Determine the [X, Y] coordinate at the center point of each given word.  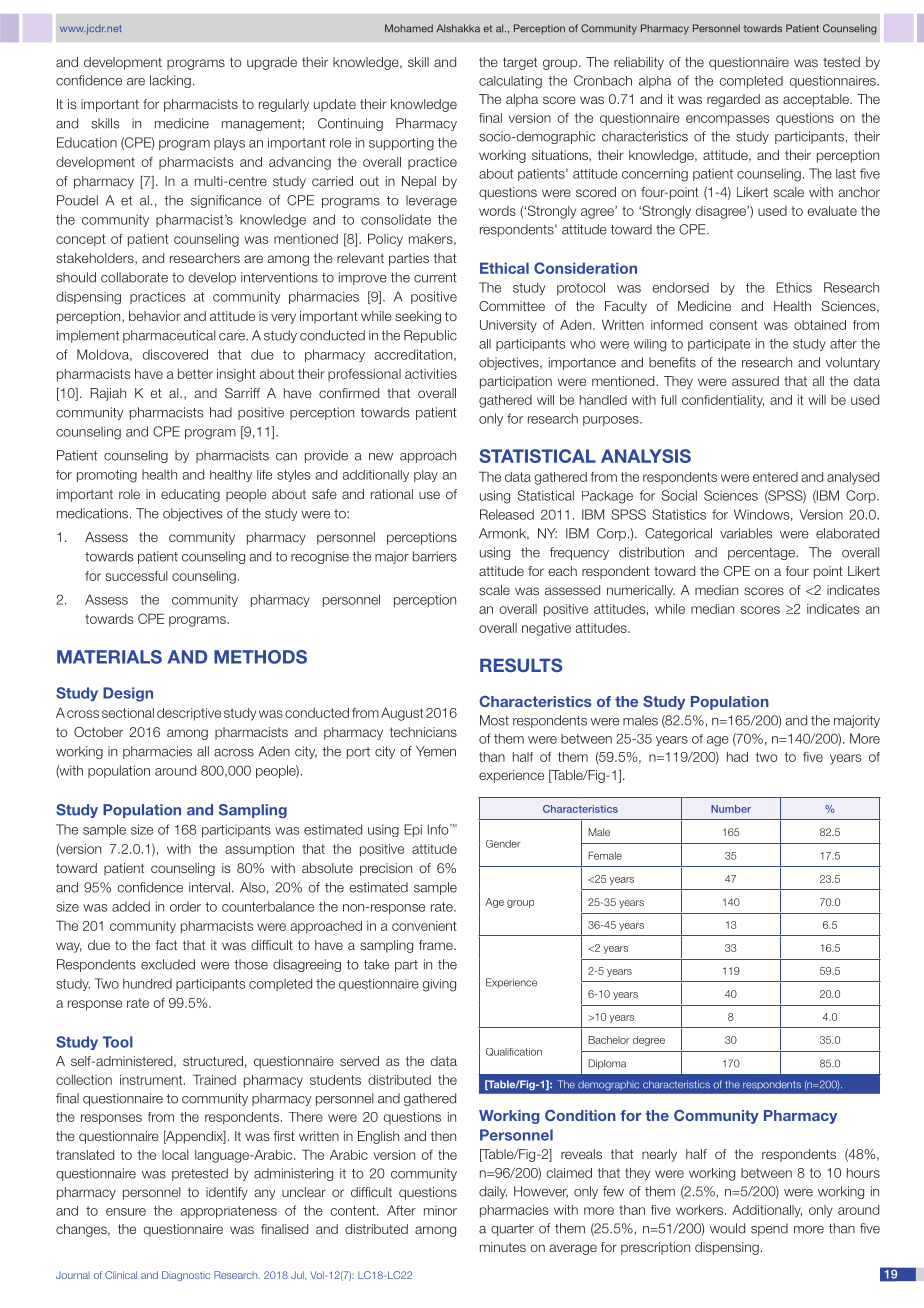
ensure [126, 1212]
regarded [733, 100]
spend [769, 1229]
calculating [510, 82]
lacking [170, 81]
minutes [503, 1247]
